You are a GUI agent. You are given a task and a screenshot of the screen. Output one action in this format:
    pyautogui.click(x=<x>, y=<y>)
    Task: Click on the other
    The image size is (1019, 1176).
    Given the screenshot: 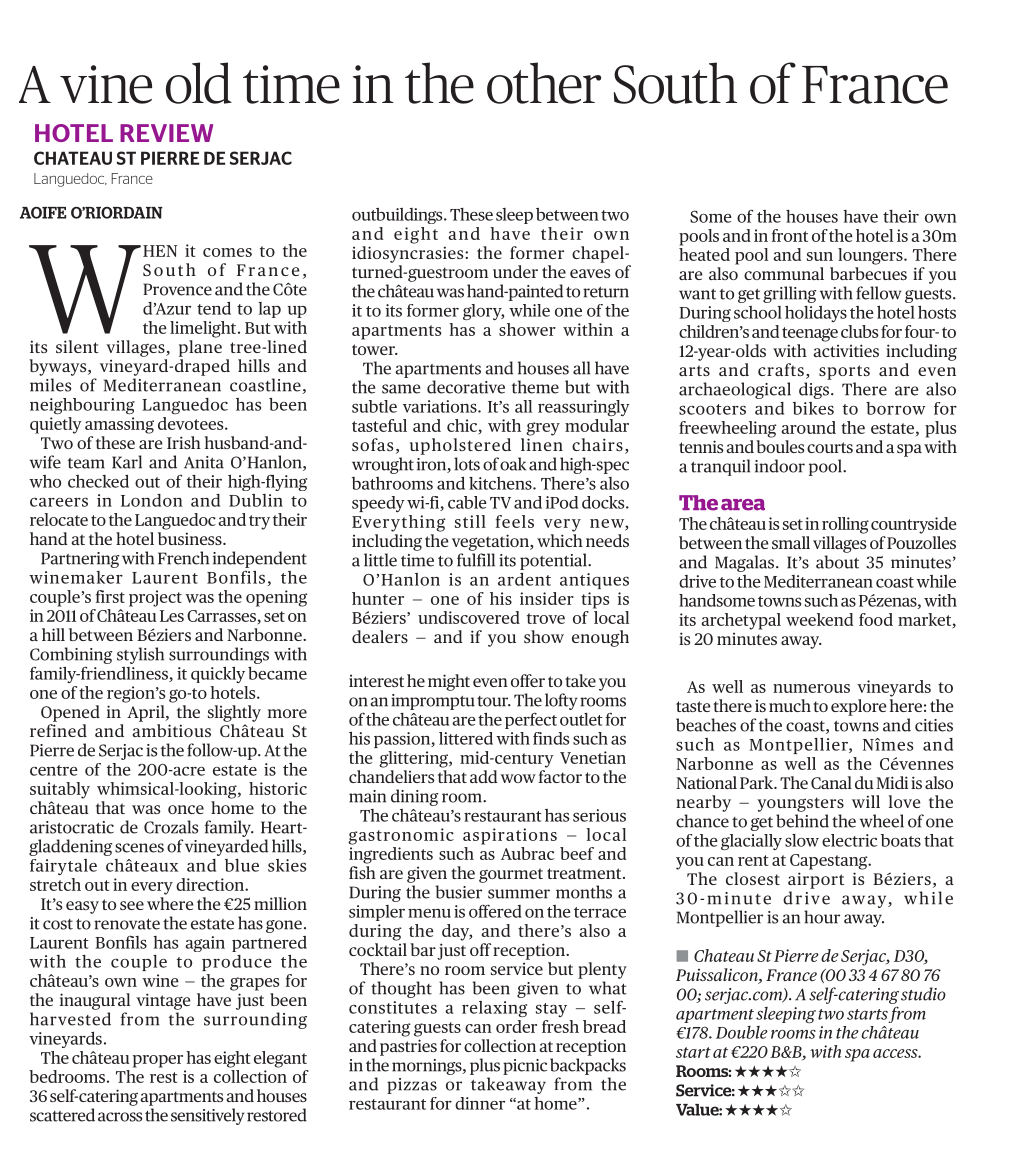 What is the action you would take?
    pyautogui.click(x=544, y=83)
